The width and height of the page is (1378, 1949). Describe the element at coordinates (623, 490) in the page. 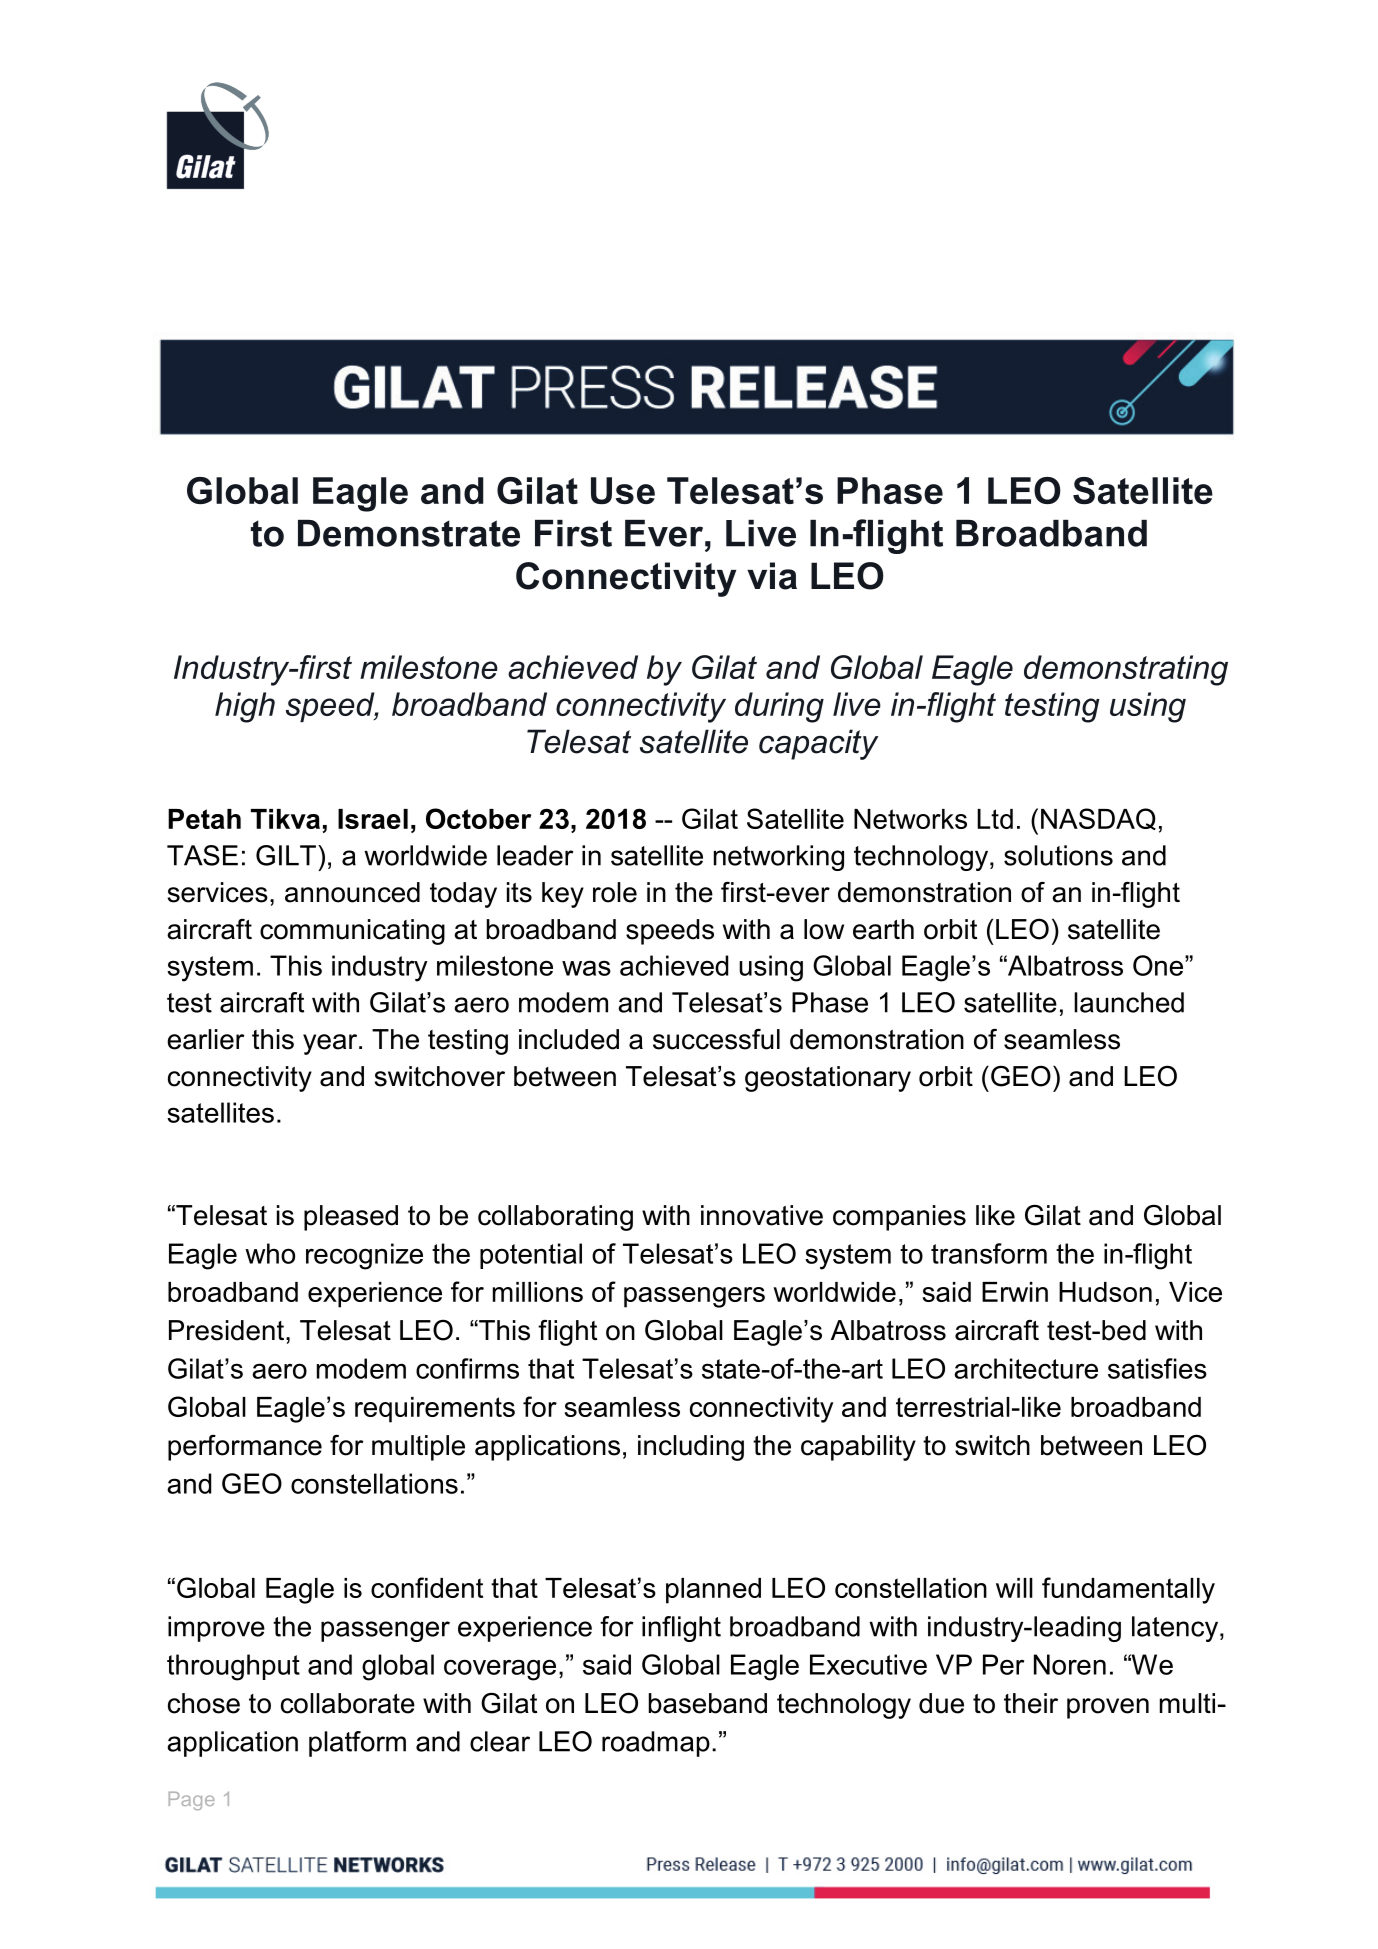

I see `Use` at that location.
